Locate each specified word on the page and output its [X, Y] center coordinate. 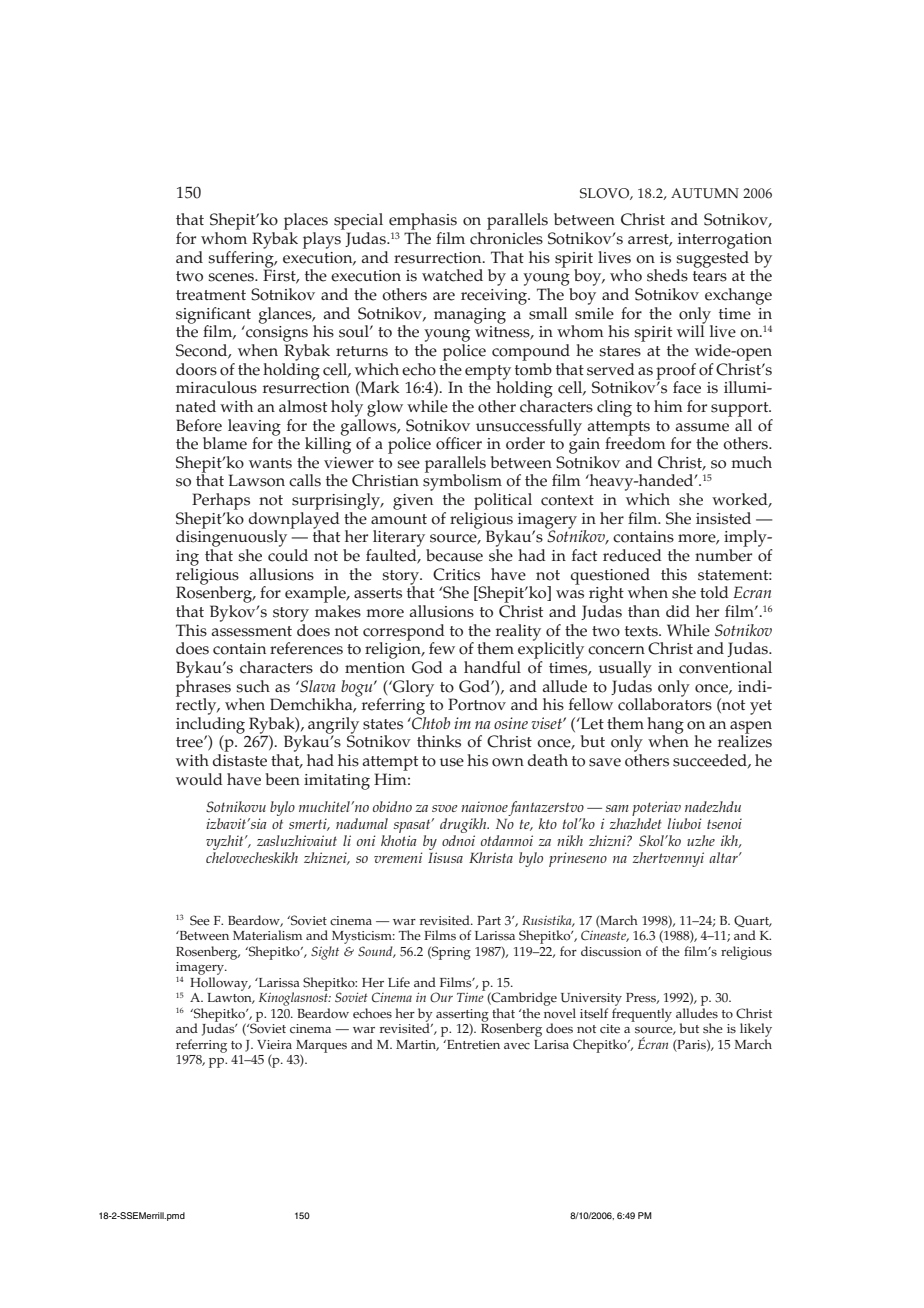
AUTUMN [705, 193]
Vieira [274, 1045]
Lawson [257, 480]
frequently [642, 1015]
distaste [240, 760]
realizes [745, 740]
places [306, 223]
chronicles [506, 238]
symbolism [462, 483]
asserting [462, 1015]
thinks [439, 741]
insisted [723, 518]
